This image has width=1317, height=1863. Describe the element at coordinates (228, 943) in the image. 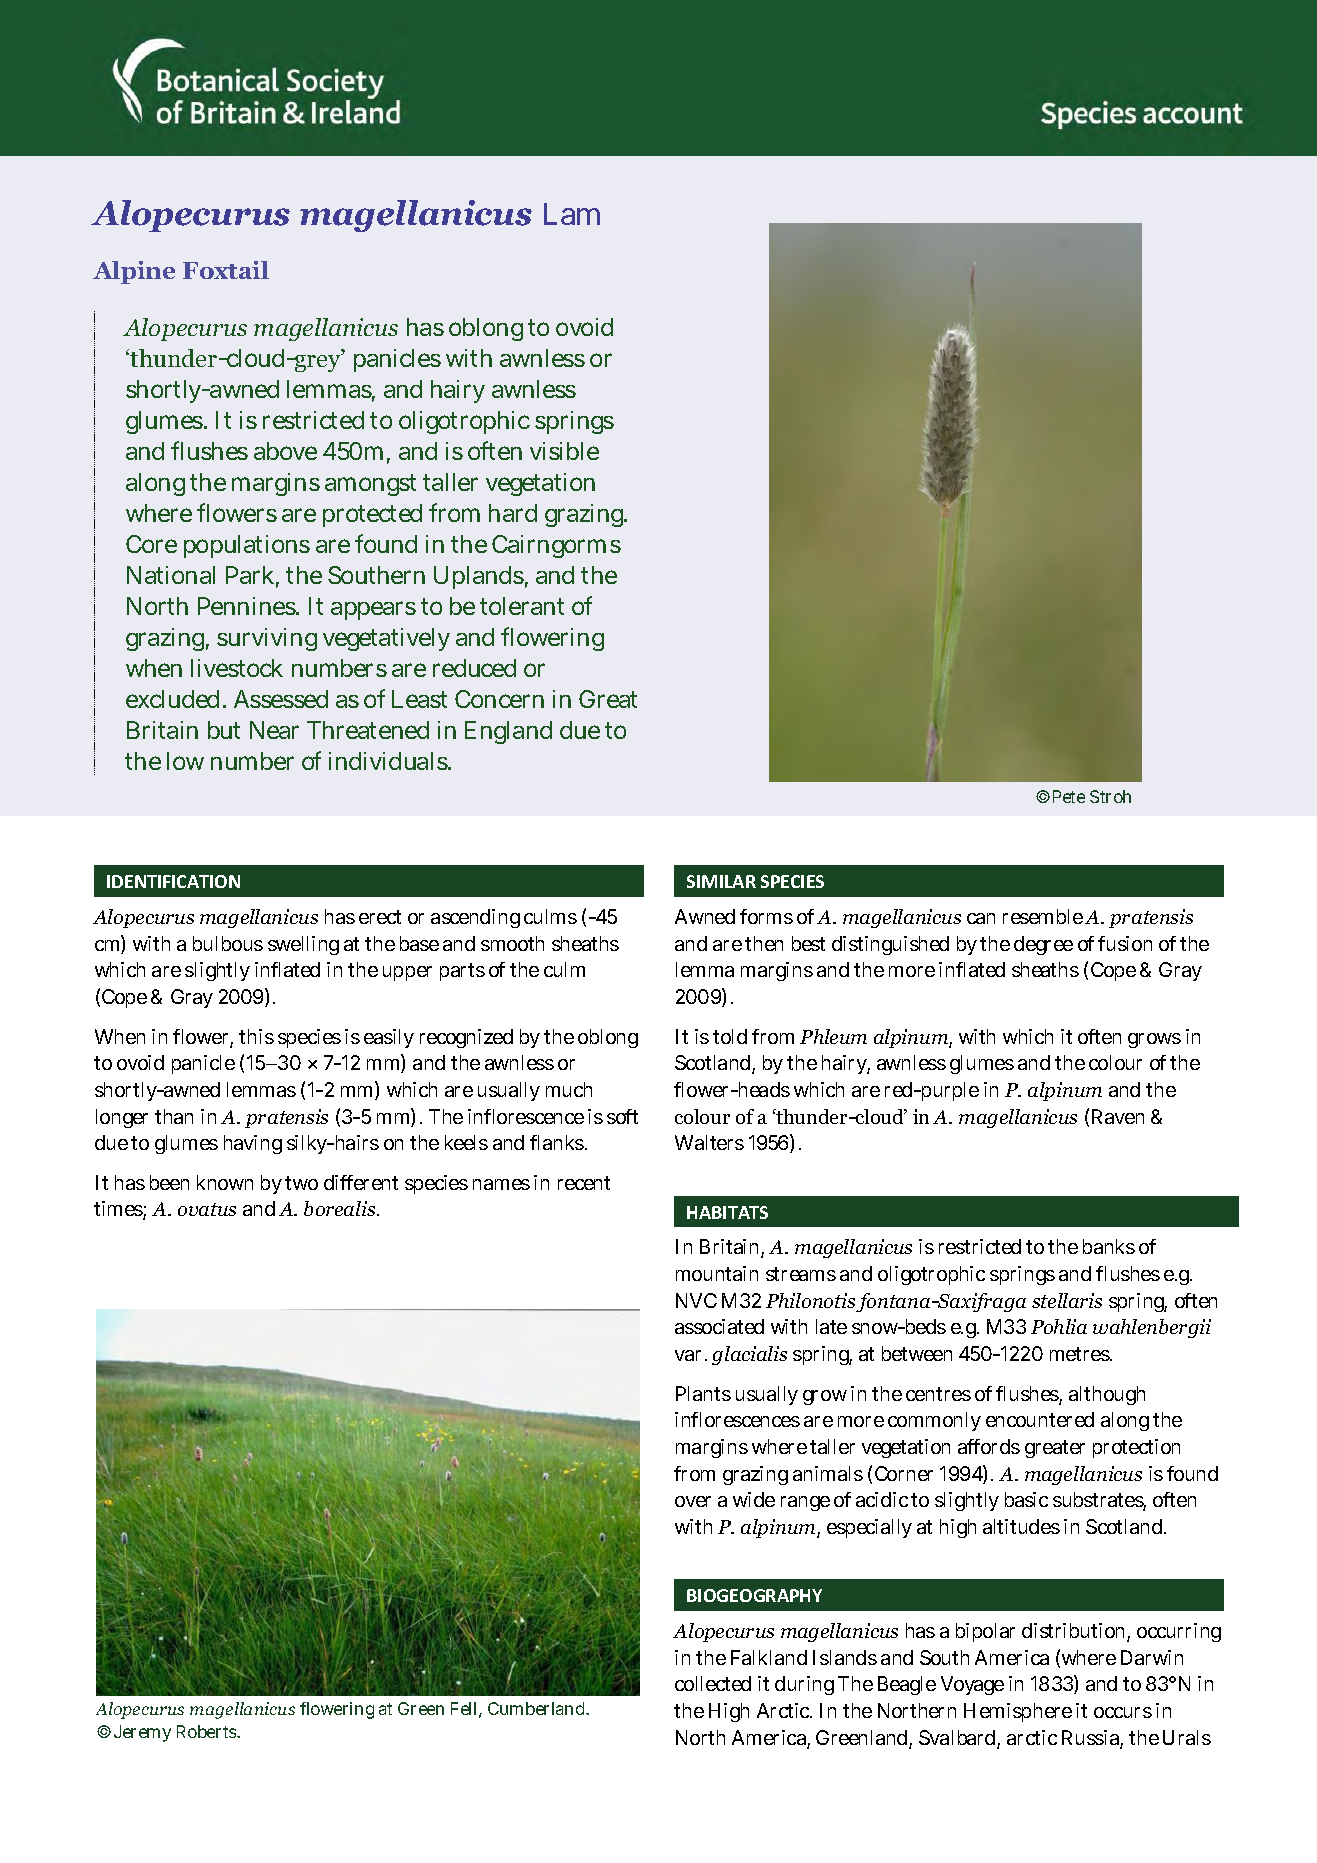

I see `bulbous` at that location.
